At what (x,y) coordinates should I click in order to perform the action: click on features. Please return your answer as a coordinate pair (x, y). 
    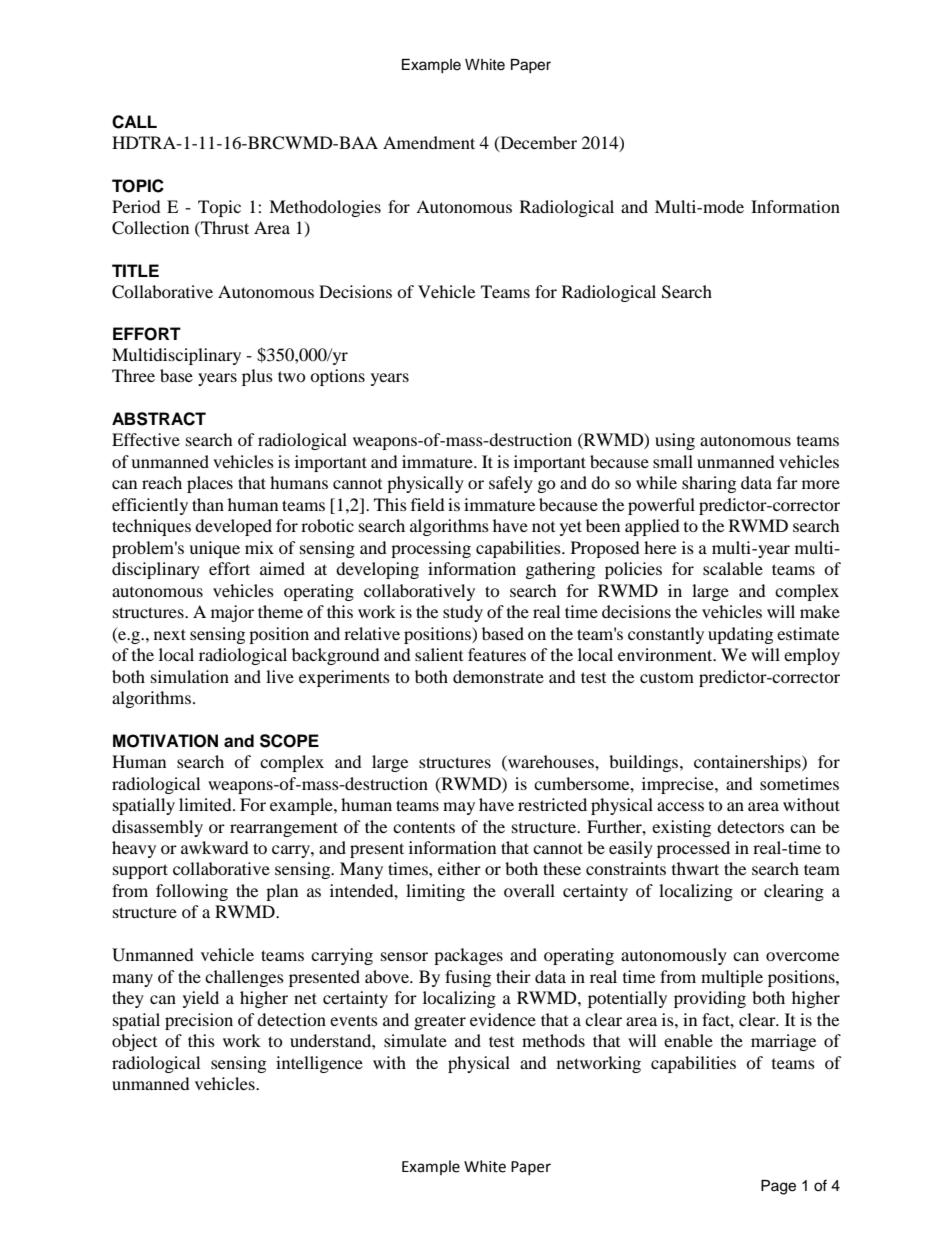
    Looking at the image, I should click on (497, 654).
